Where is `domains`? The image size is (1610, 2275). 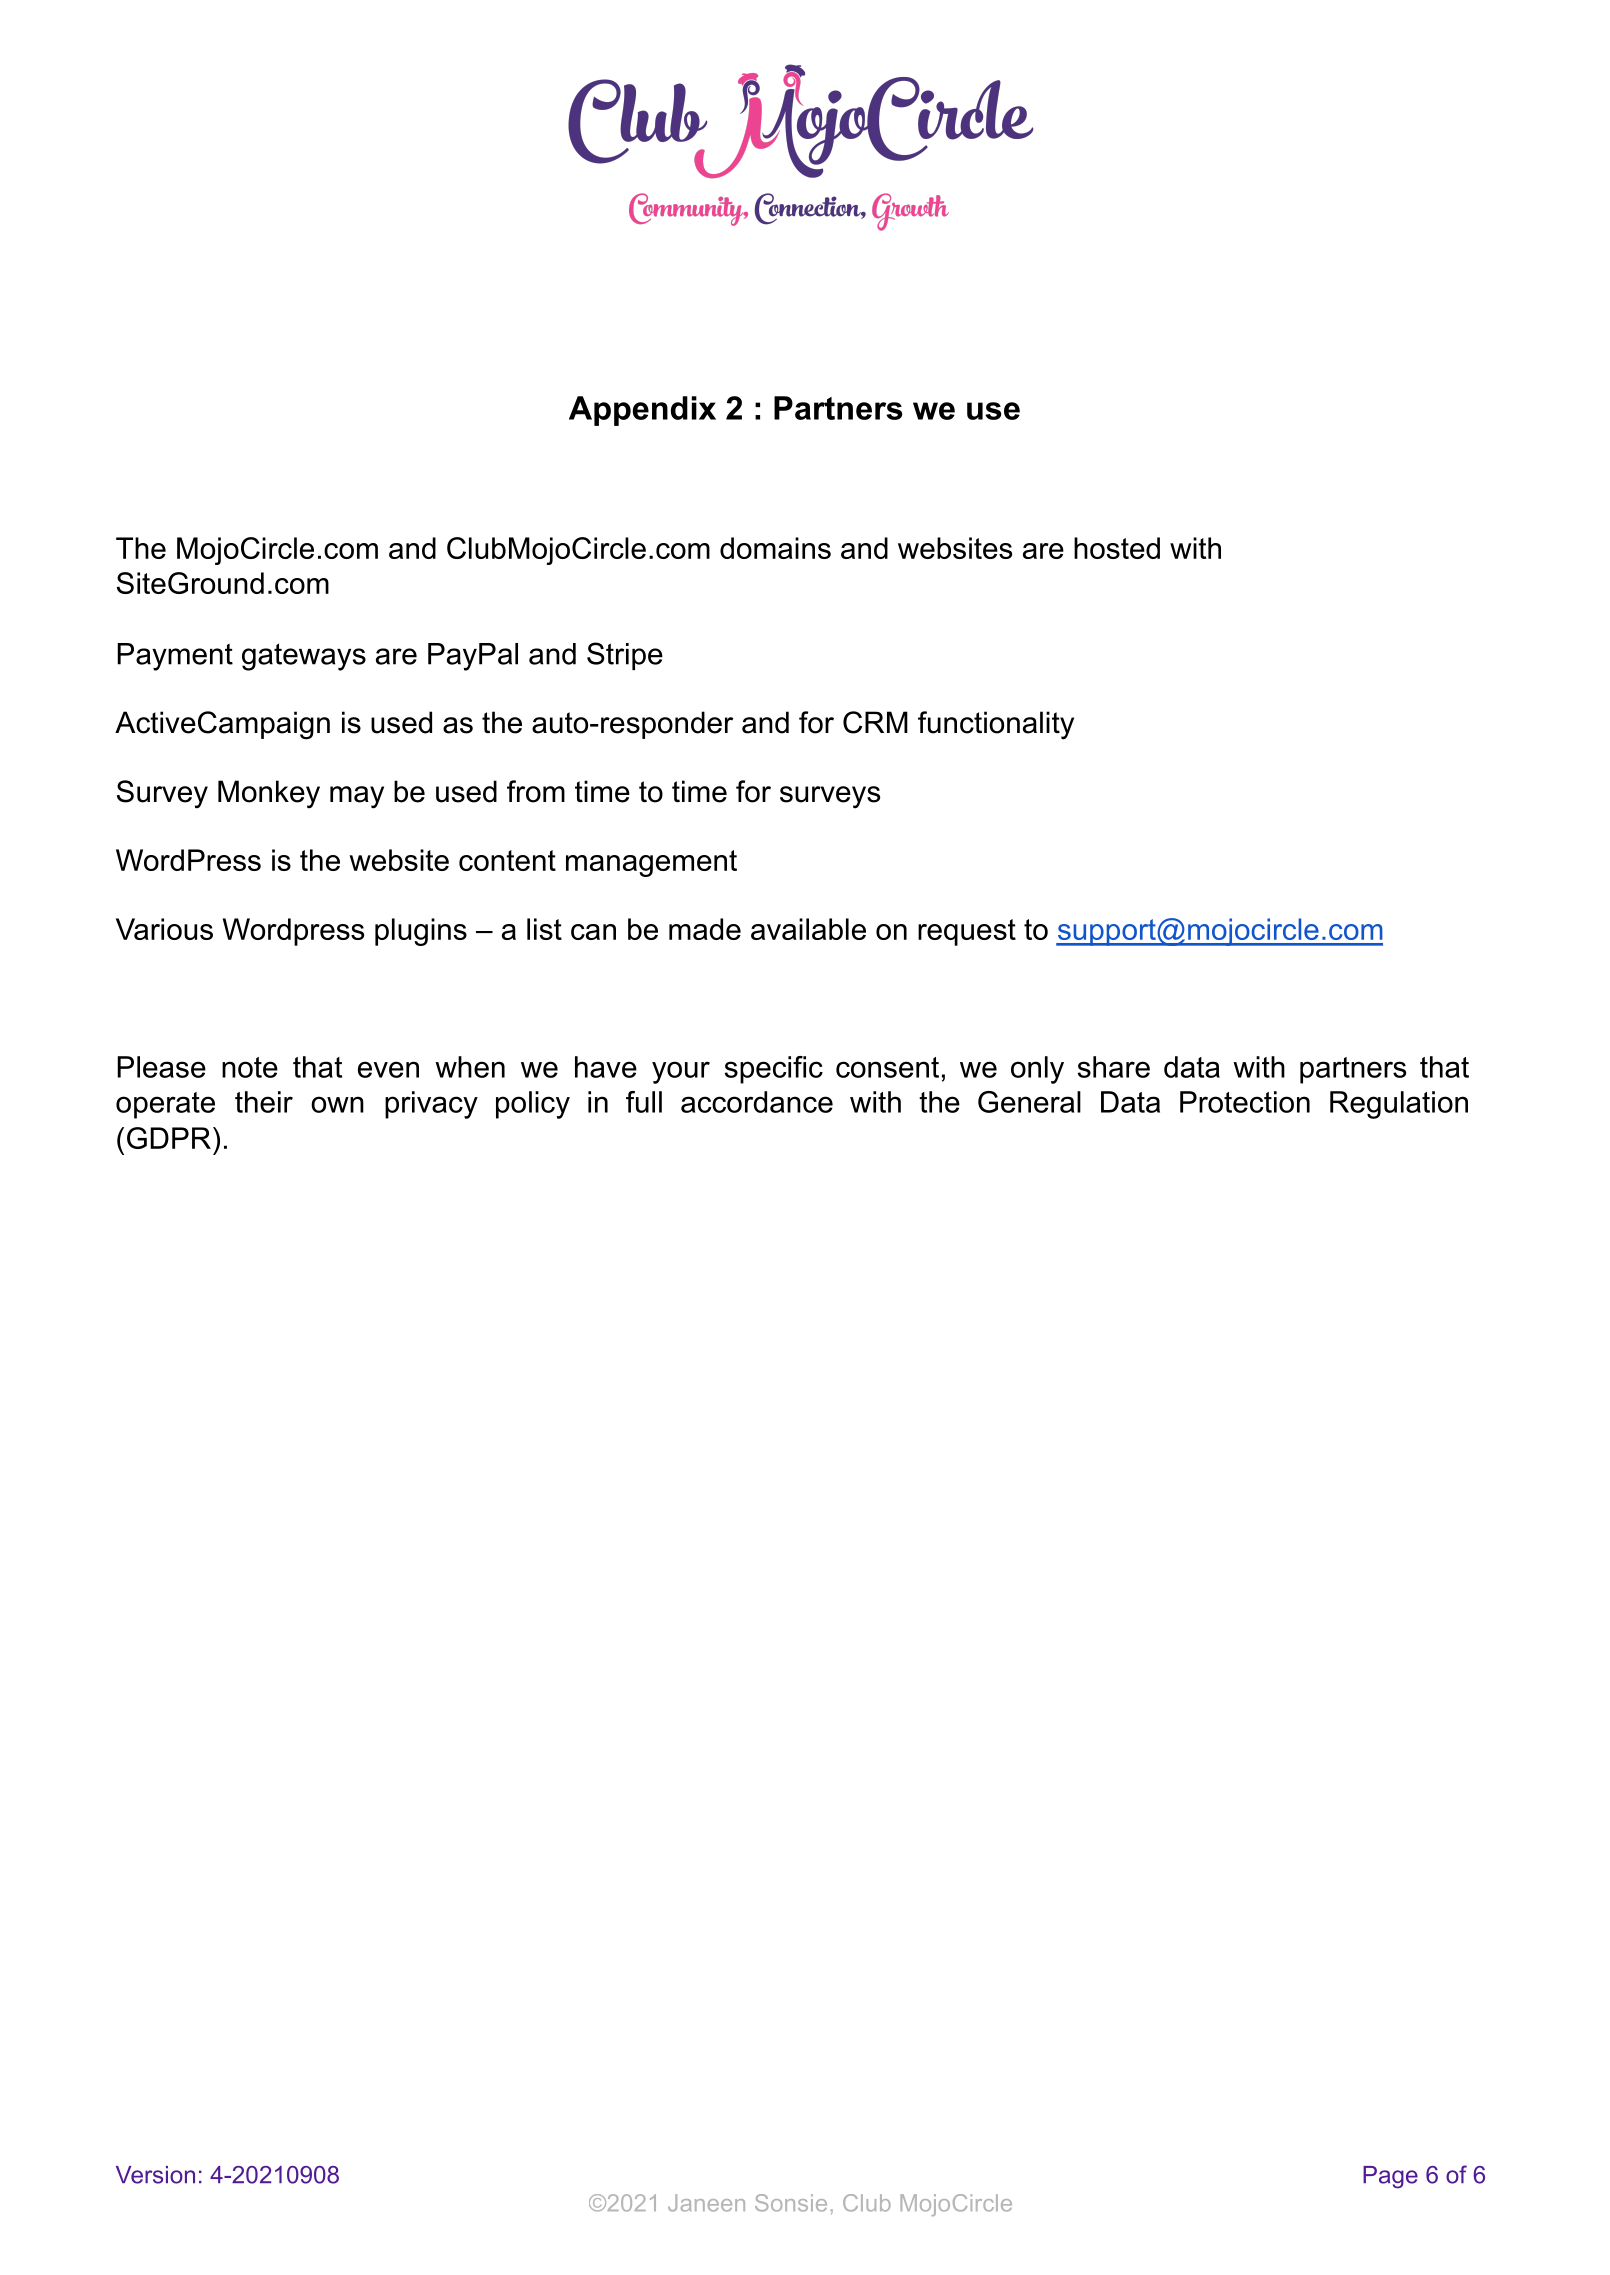
domains is located at coordinates (775, 548).
